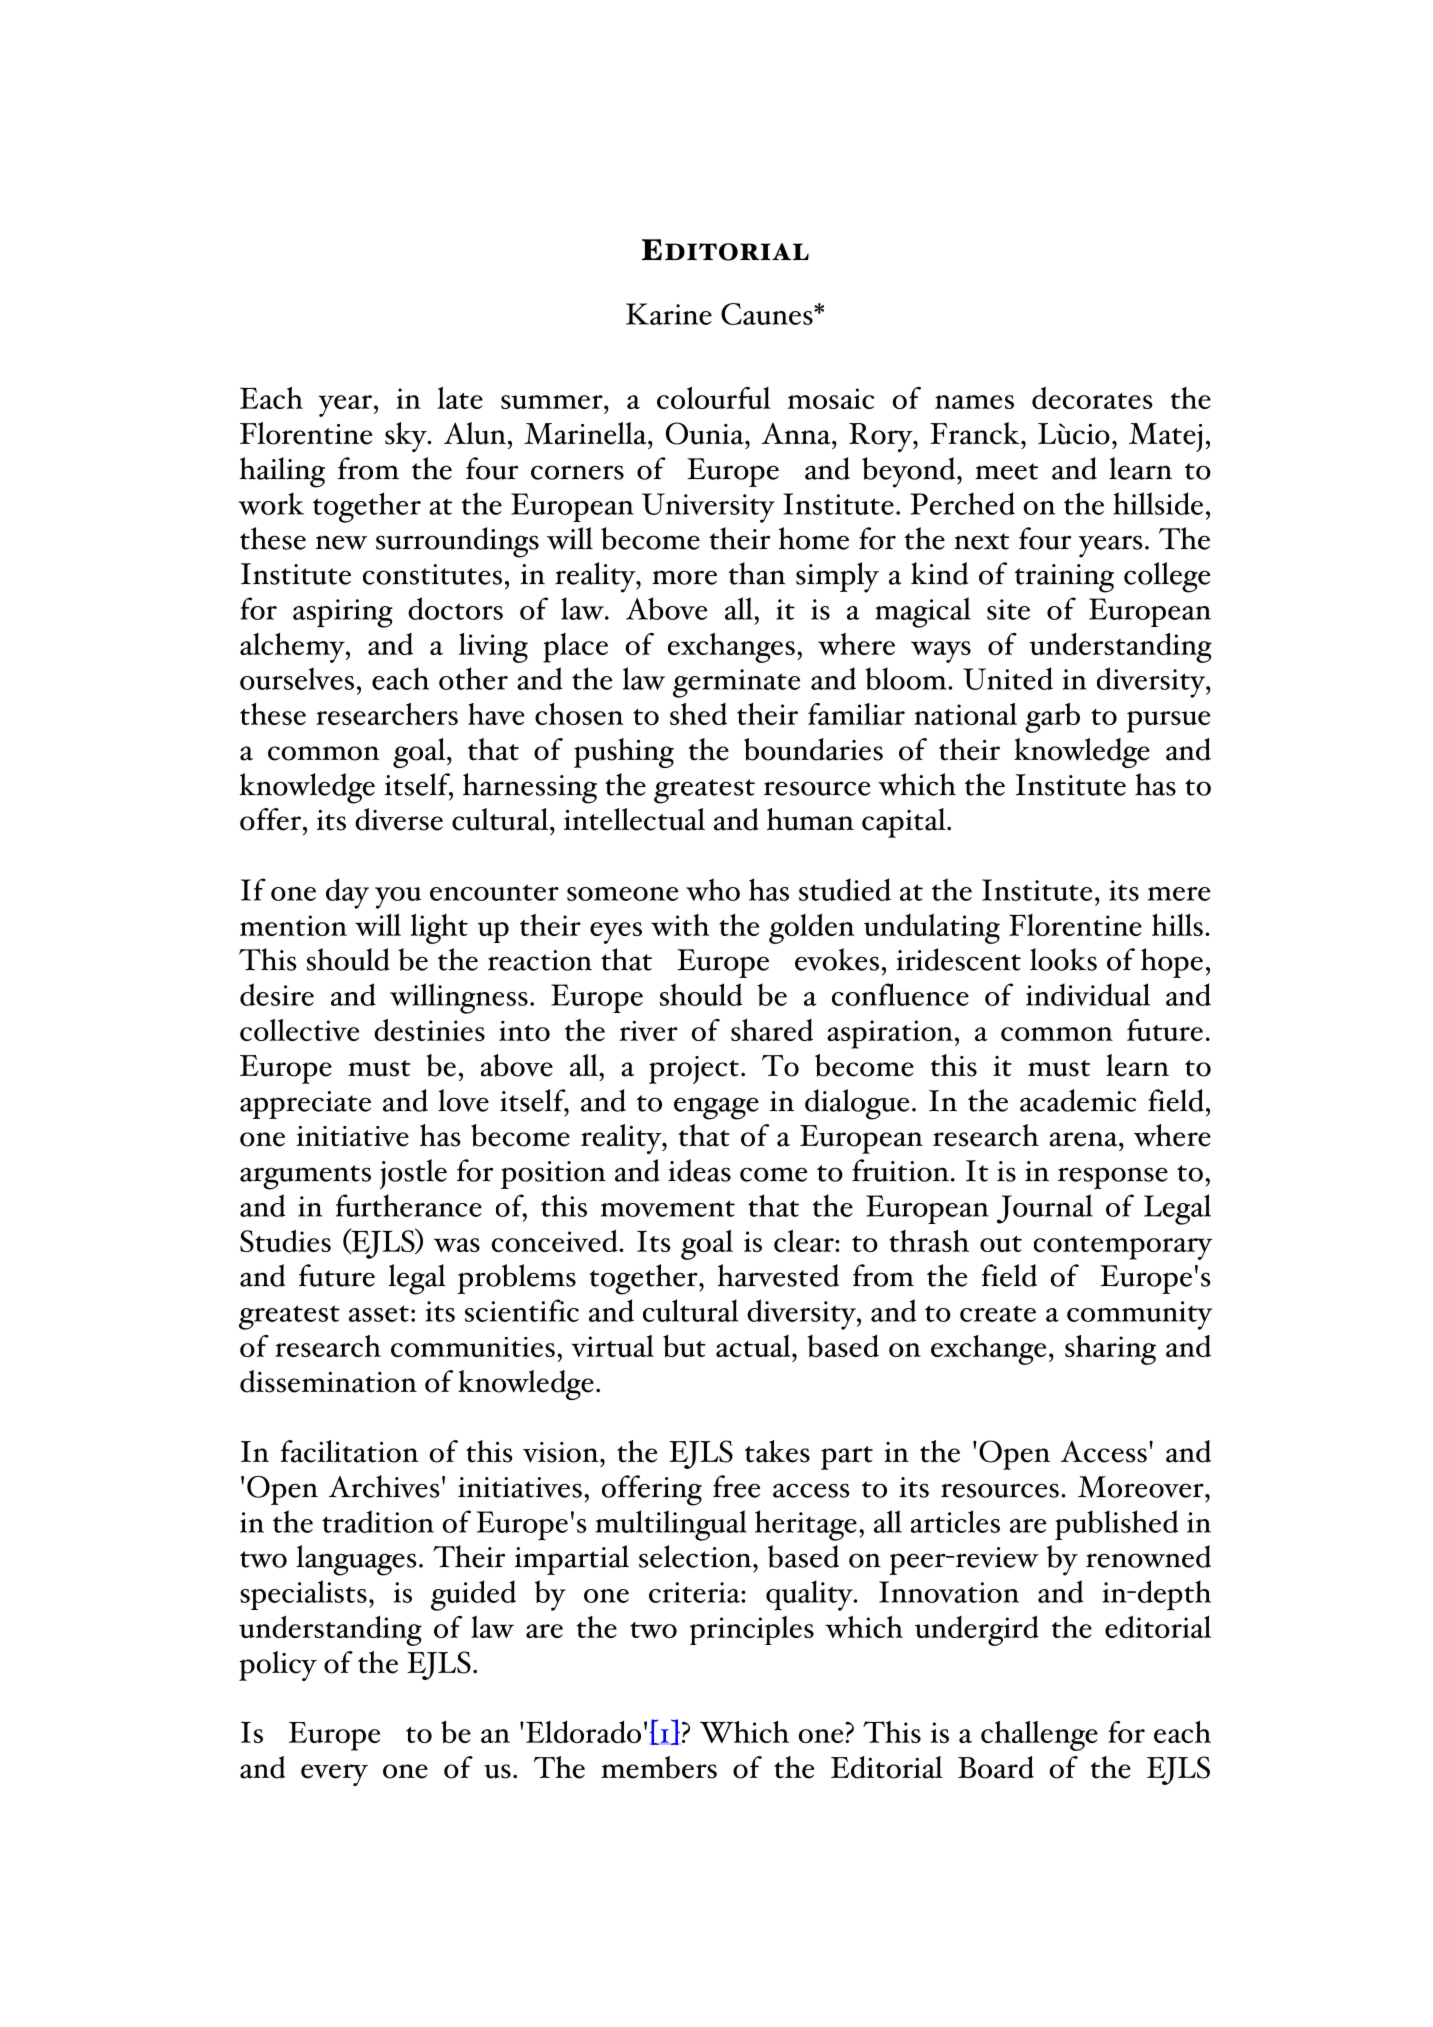 The height and width of the page is (2027, 1433). I want to click on members, so click(659, 1767).
